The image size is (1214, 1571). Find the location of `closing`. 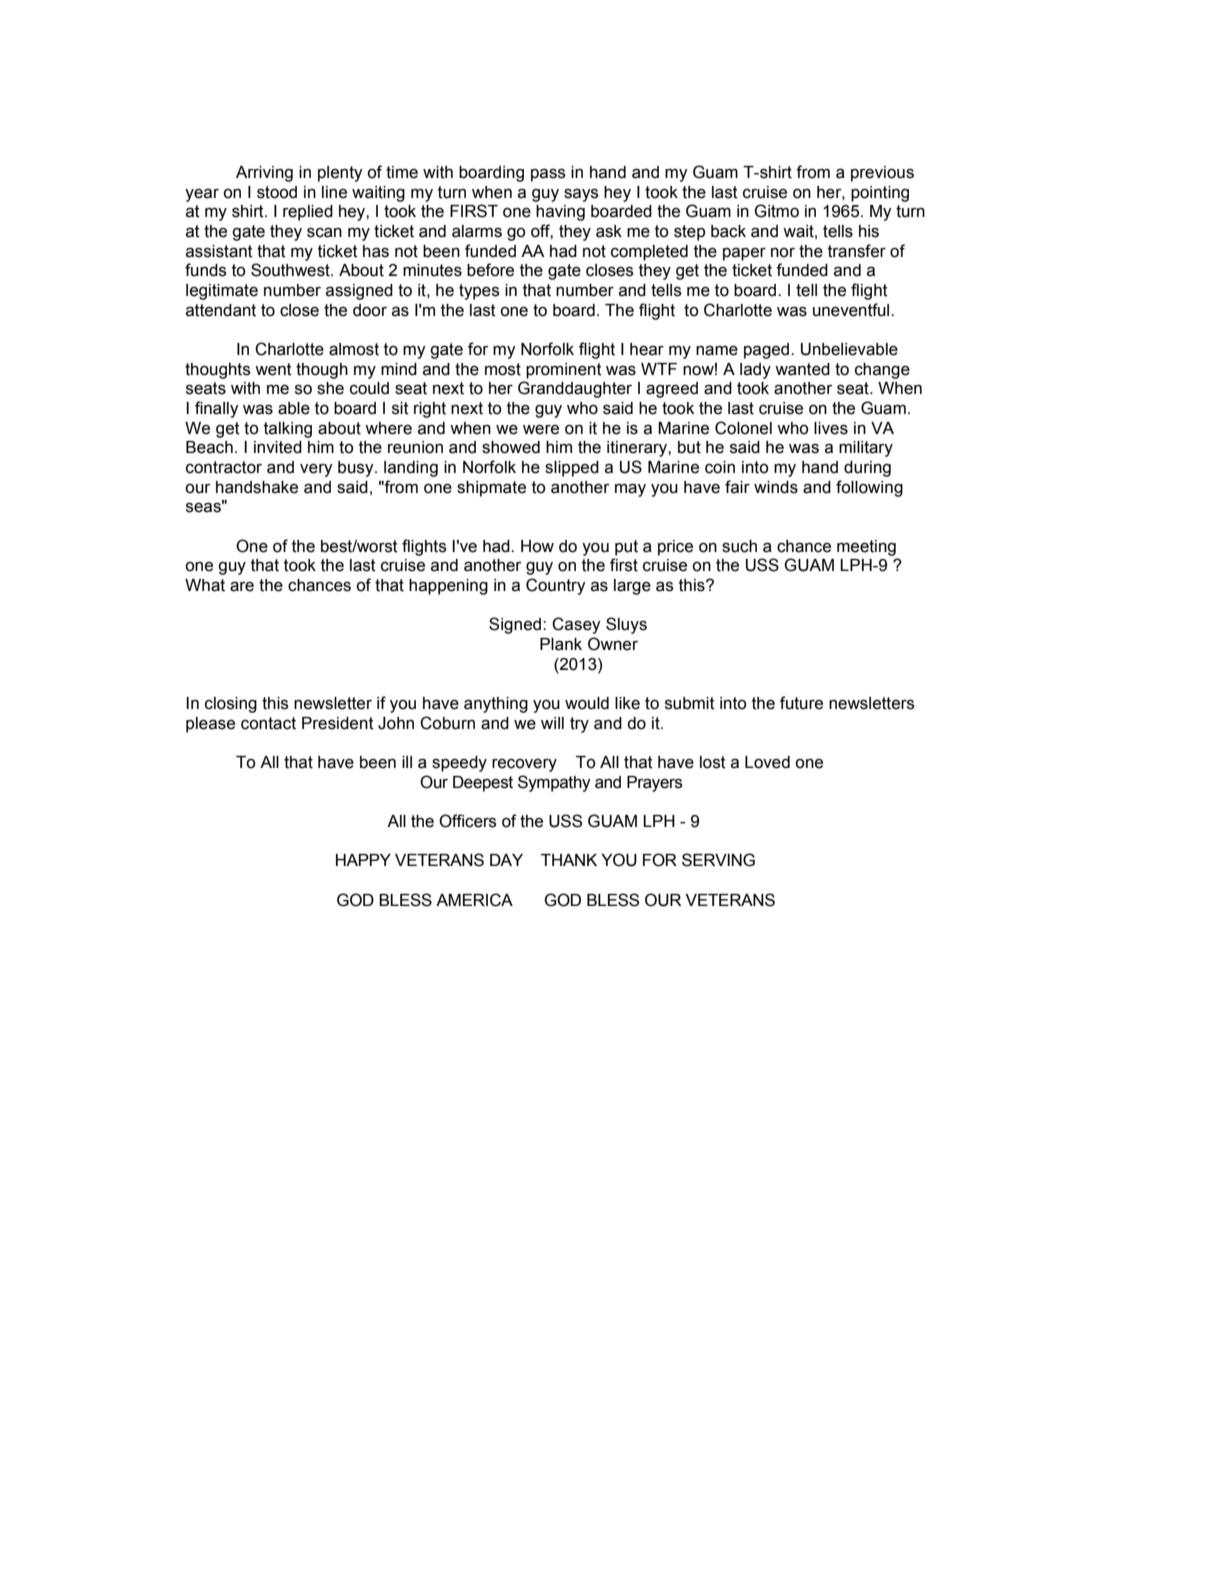

closing is located at coordinates (231, 705).
